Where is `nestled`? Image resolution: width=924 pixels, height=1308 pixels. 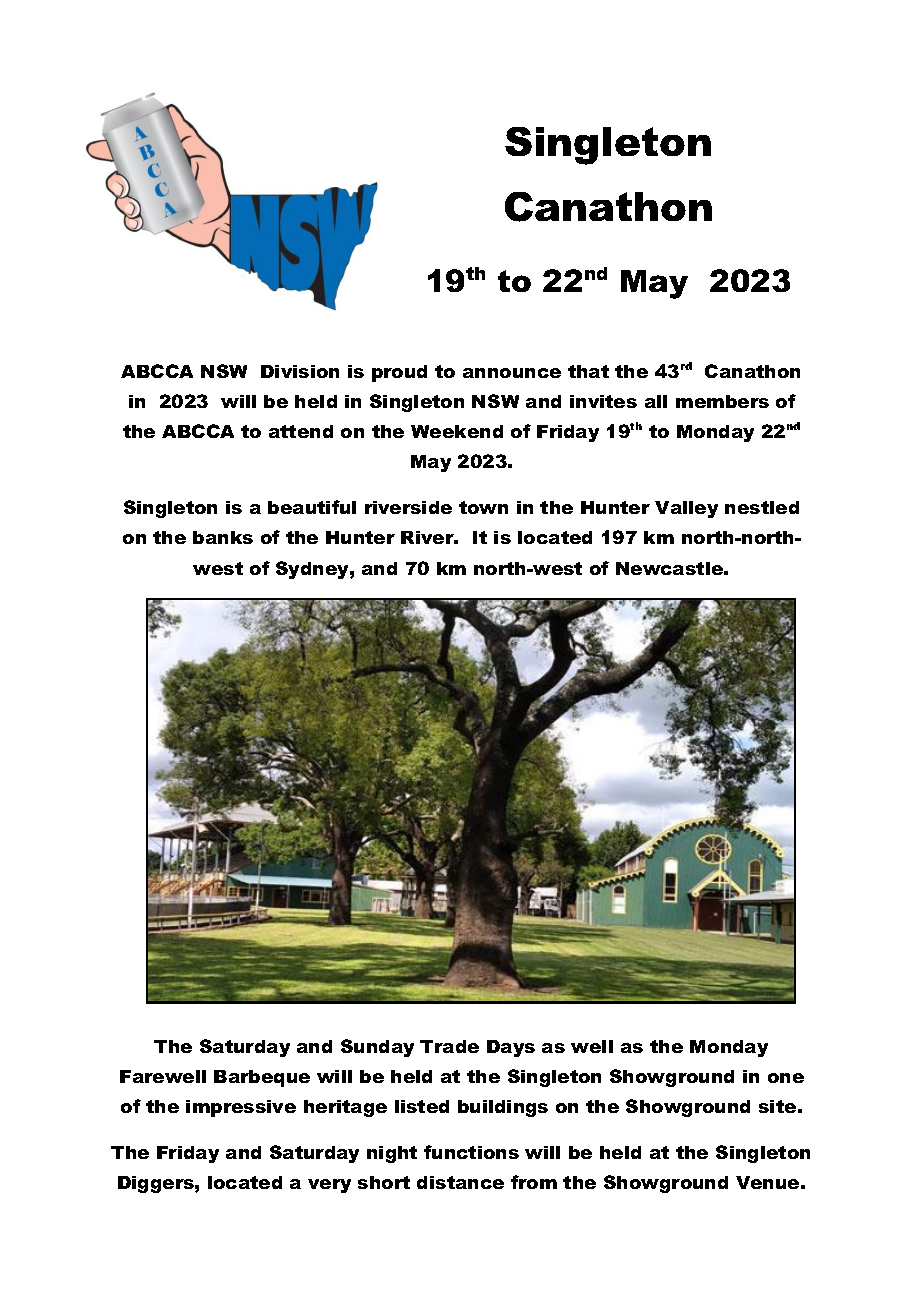
nestled is located at coordinates (762, 507).
